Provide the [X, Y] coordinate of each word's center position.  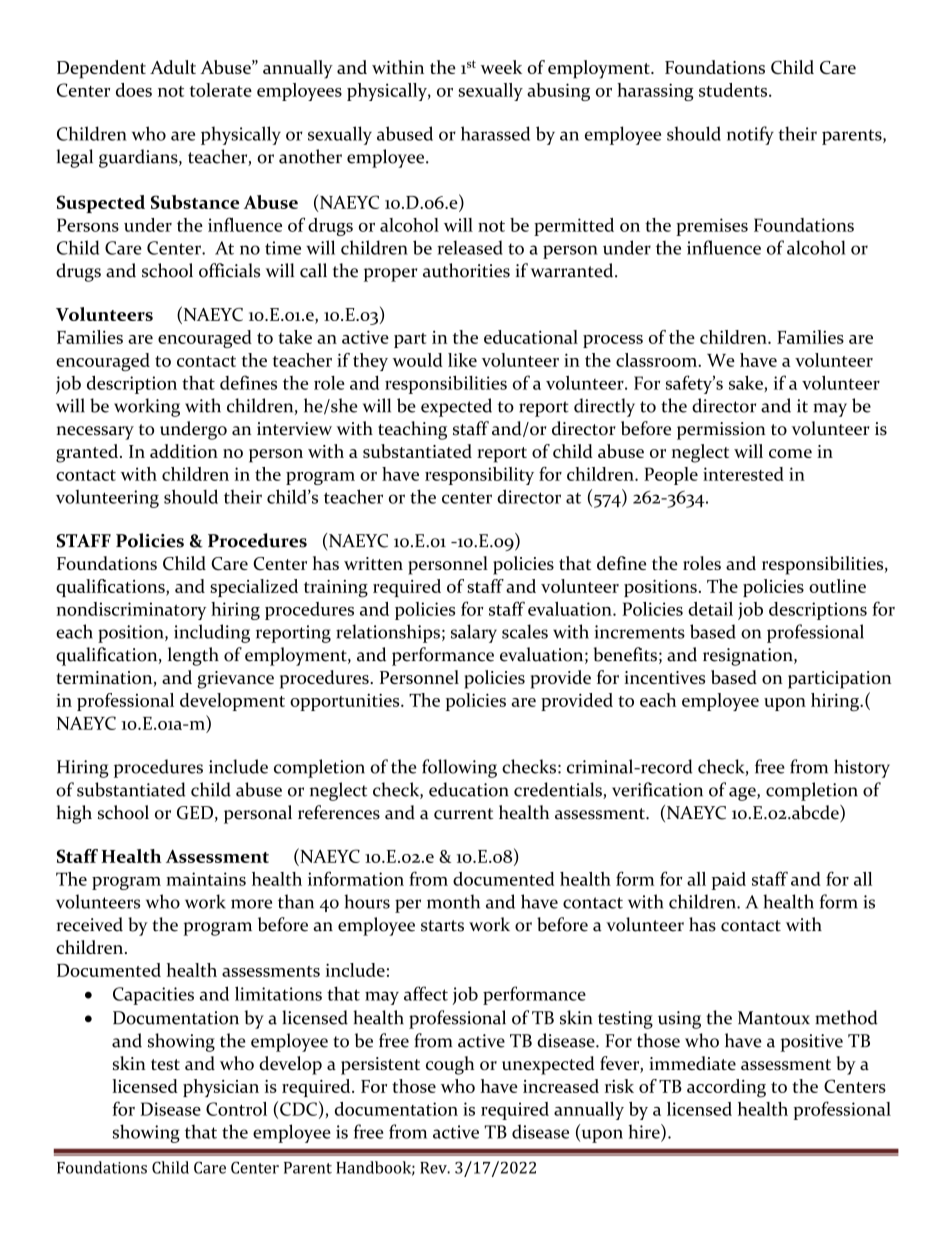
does [134, 90]
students [734, 90]
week [501, 67]
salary [474, 633]
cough [450, 1065]
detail [710, 609]
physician [221, 1088]
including [212, 633]
